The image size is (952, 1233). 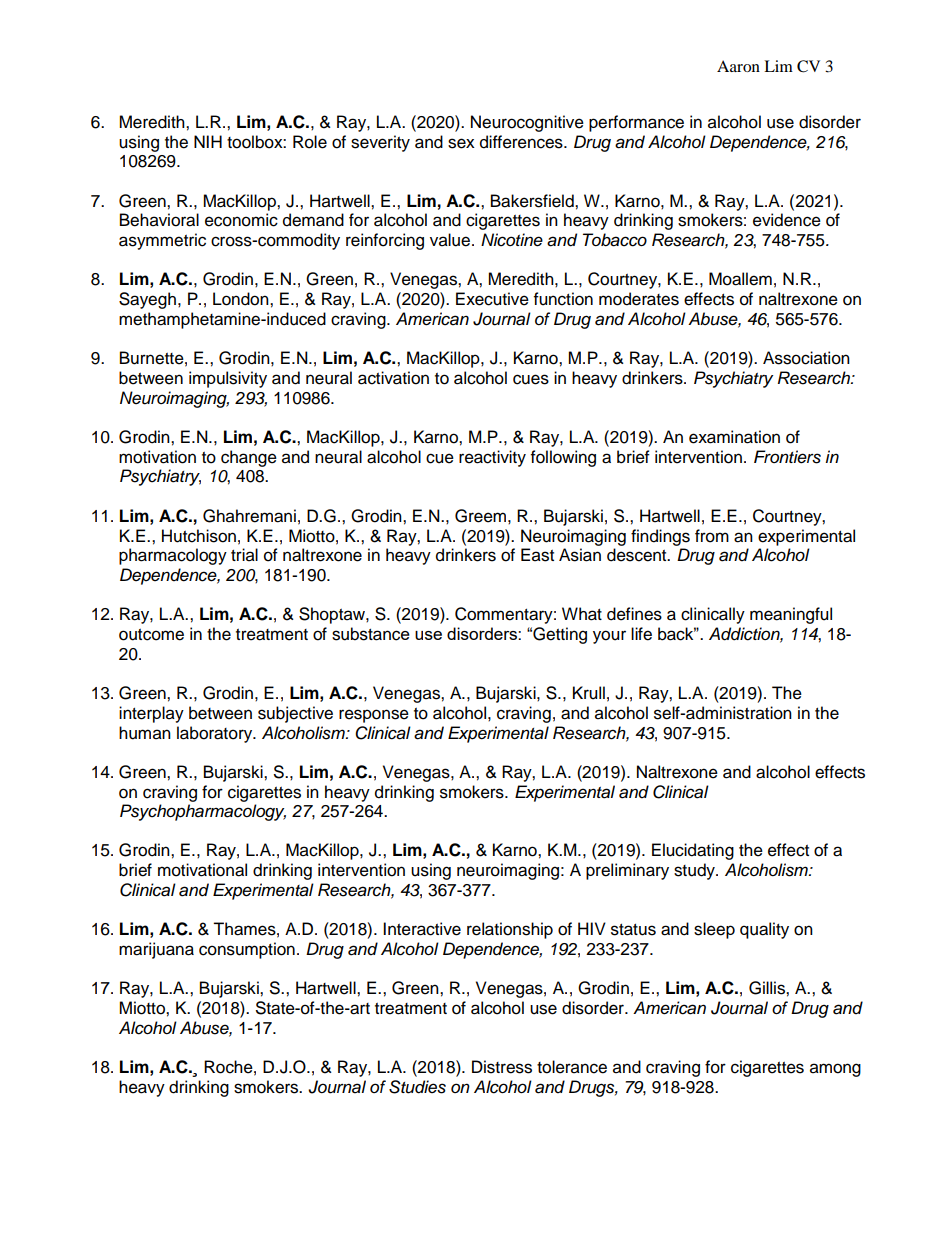 What do you see at coordinates (537, 555) in the screenshot?
I see `East` at bounding box center [537, 555].
